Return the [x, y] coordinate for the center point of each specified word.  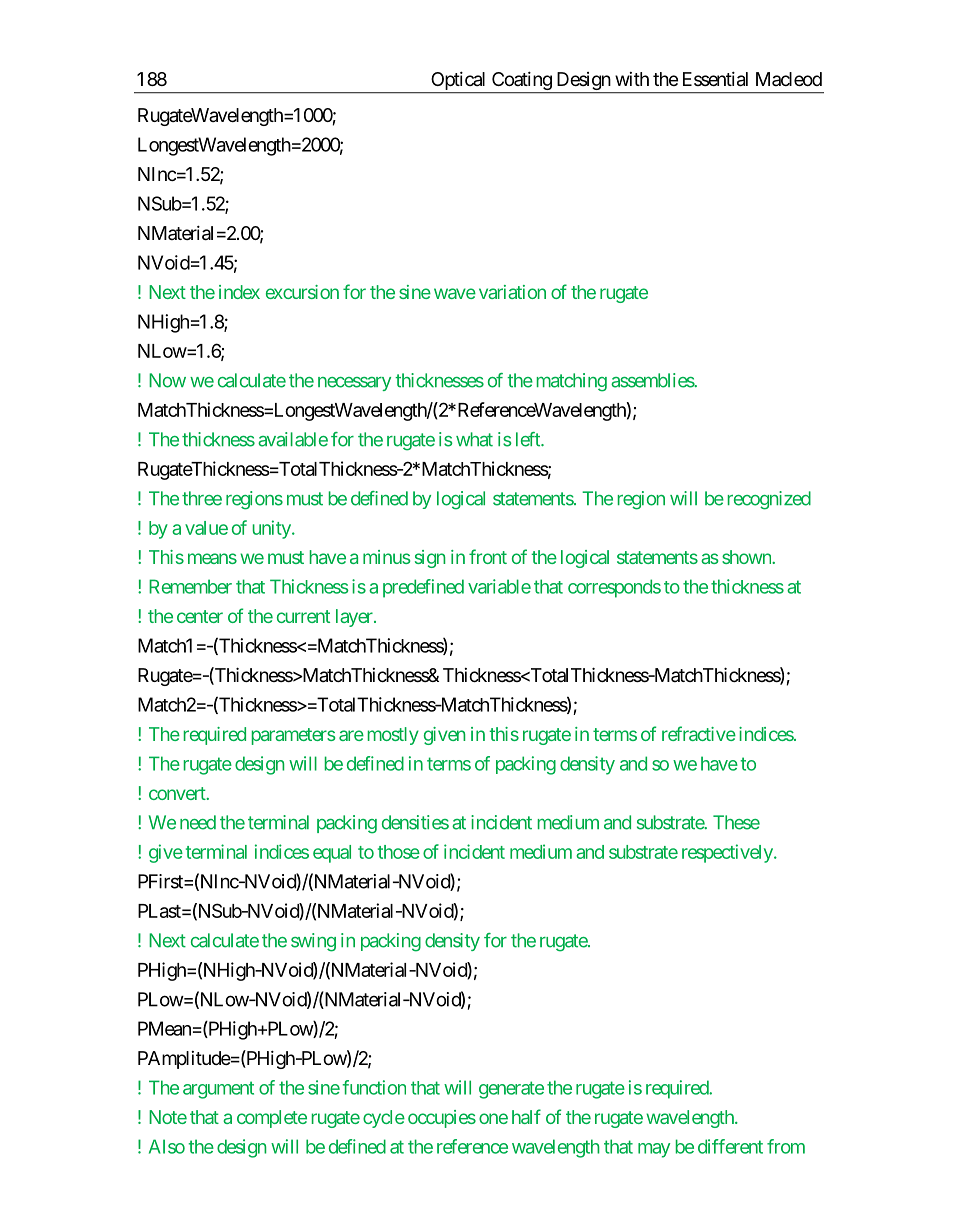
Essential [715, 79]
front [488, 556]
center [200, 616]
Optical [459, 82]
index [239, 292]
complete [272, 1119]
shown [747, 557]
